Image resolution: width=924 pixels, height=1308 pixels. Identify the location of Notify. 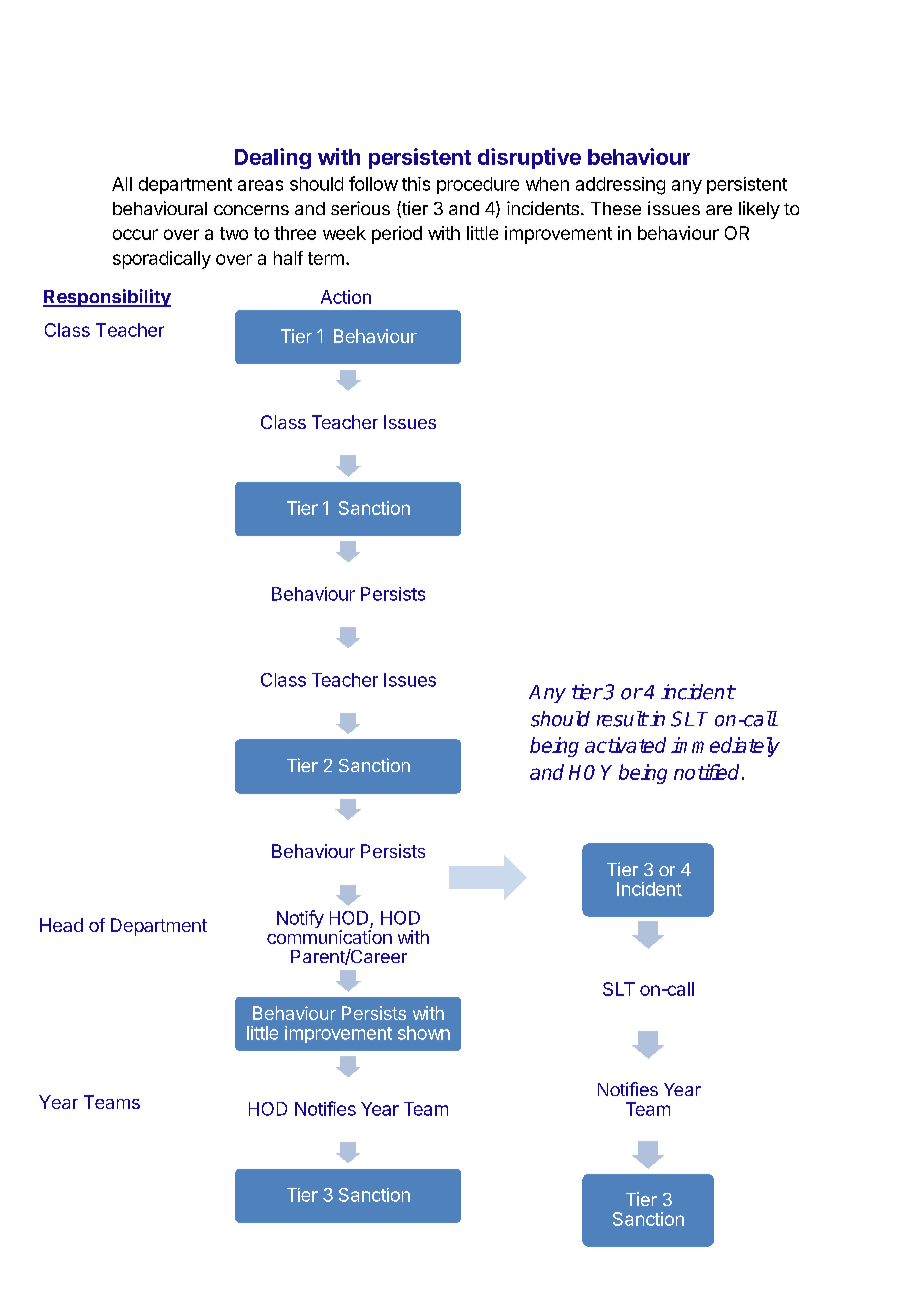
(300, 919).
